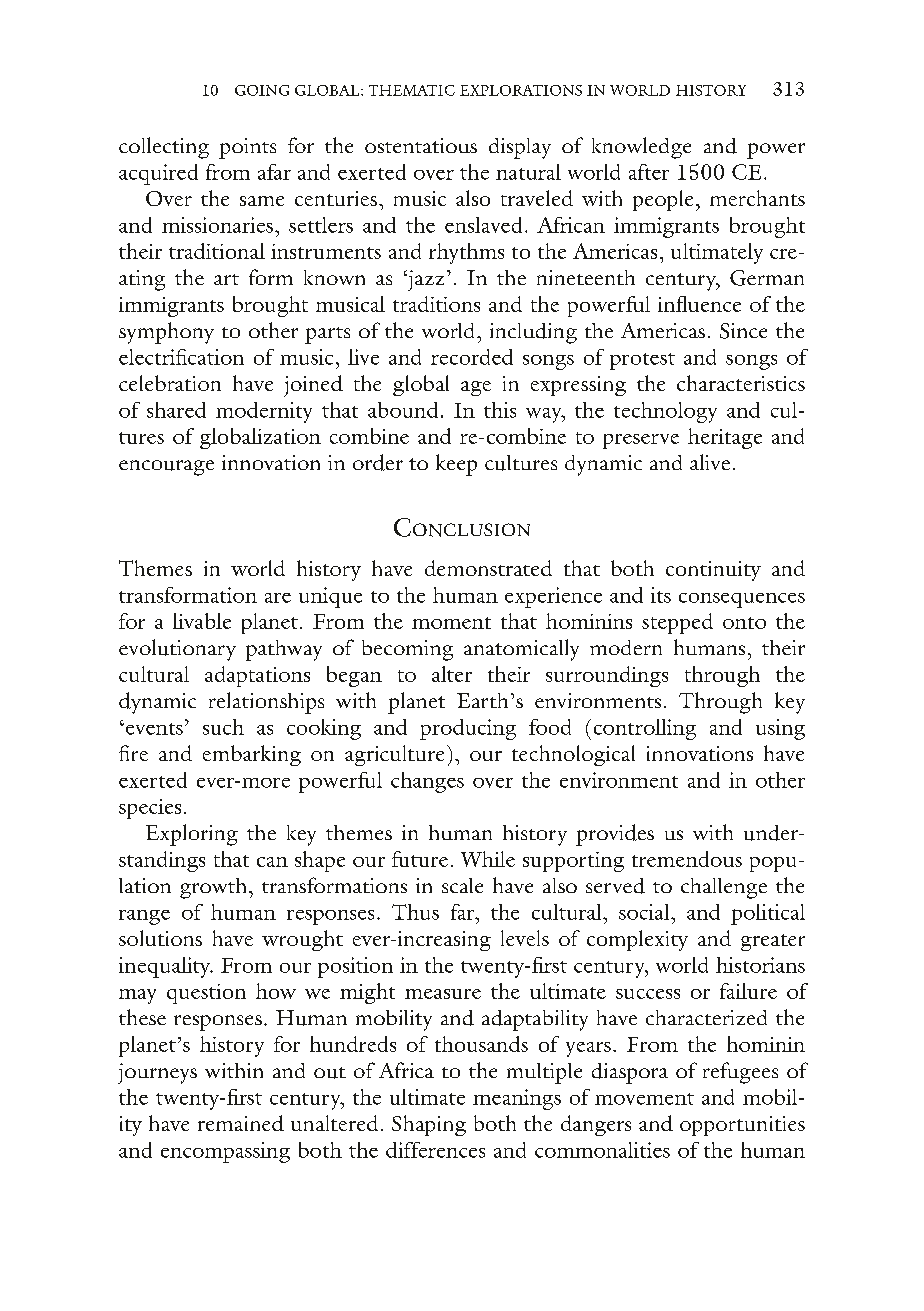 The height and width of the page is (1311, 924). What do you see at coordinates (687, 859) in the page?
I see `tremendous` at bounding box center [687, 859].
